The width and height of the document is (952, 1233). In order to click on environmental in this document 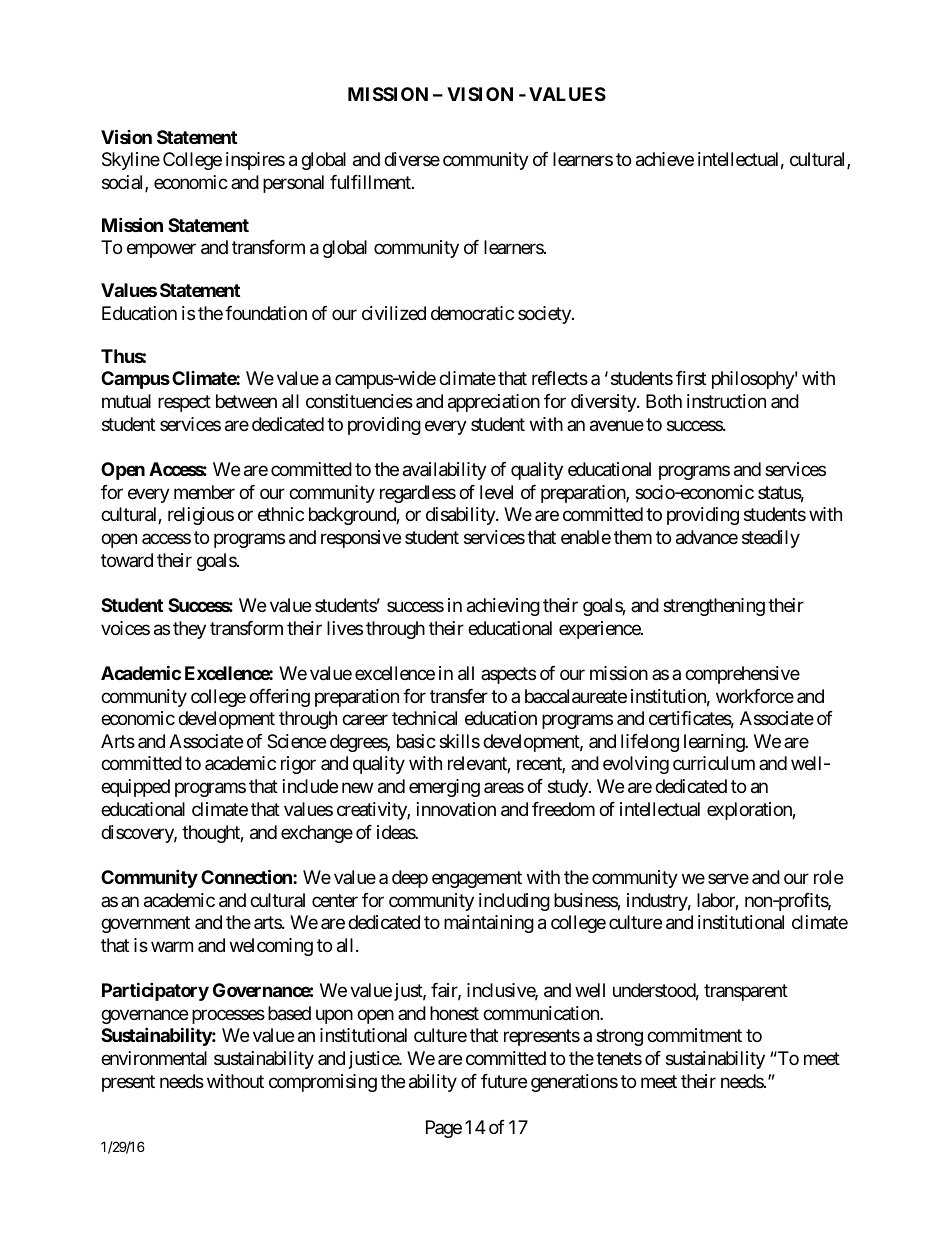, I will do `click(154, 1058)`.
